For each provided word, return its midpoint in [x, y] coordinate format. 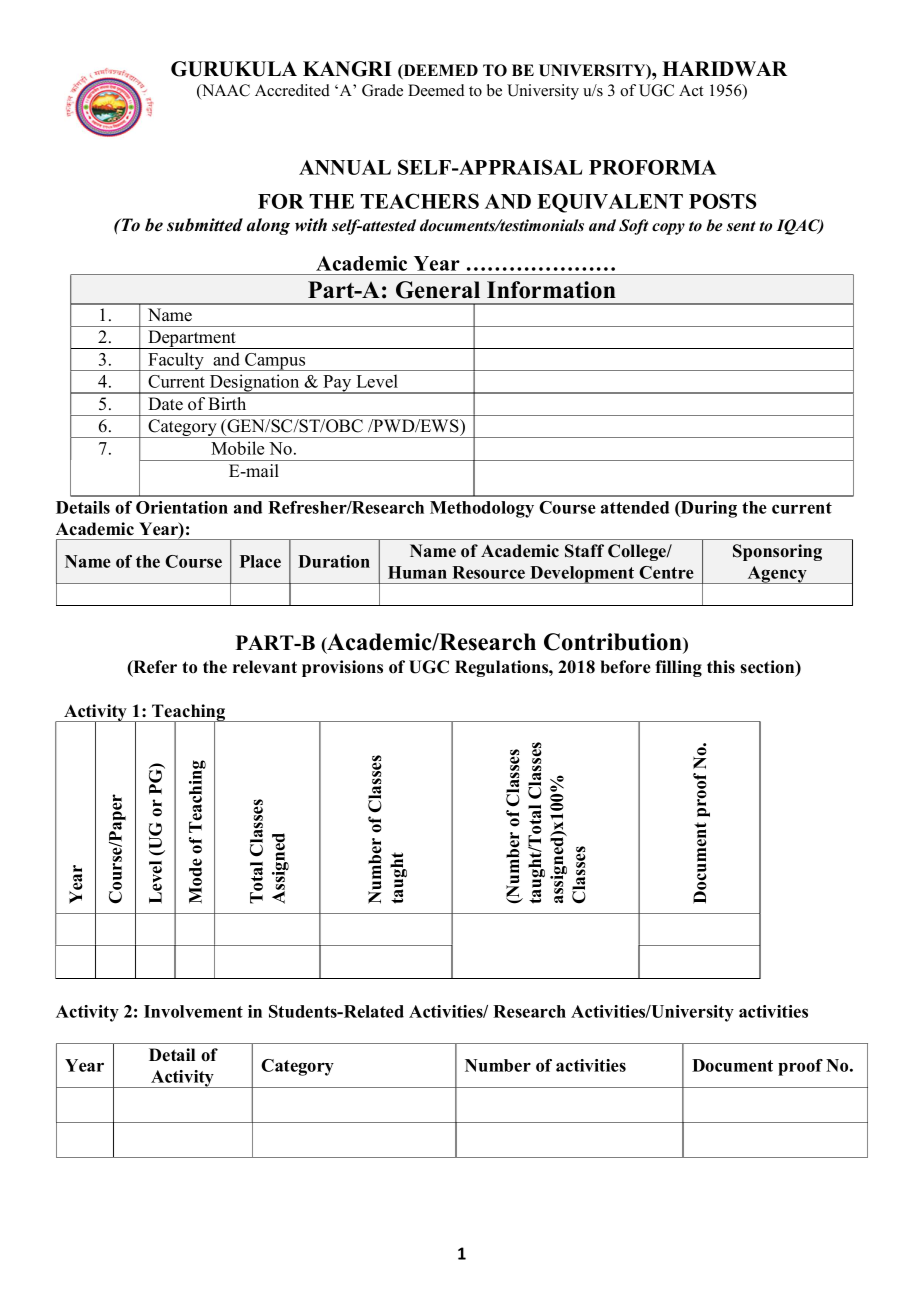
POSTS [723, 201]
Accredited [292, 90]
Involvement [193, 1011]
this [721, 667]
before [625, 667]
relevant [265, 667]
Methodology [482, 509]
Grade [382, 90]
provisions [342, 668]
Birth [227, 403]
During [708, 509]
